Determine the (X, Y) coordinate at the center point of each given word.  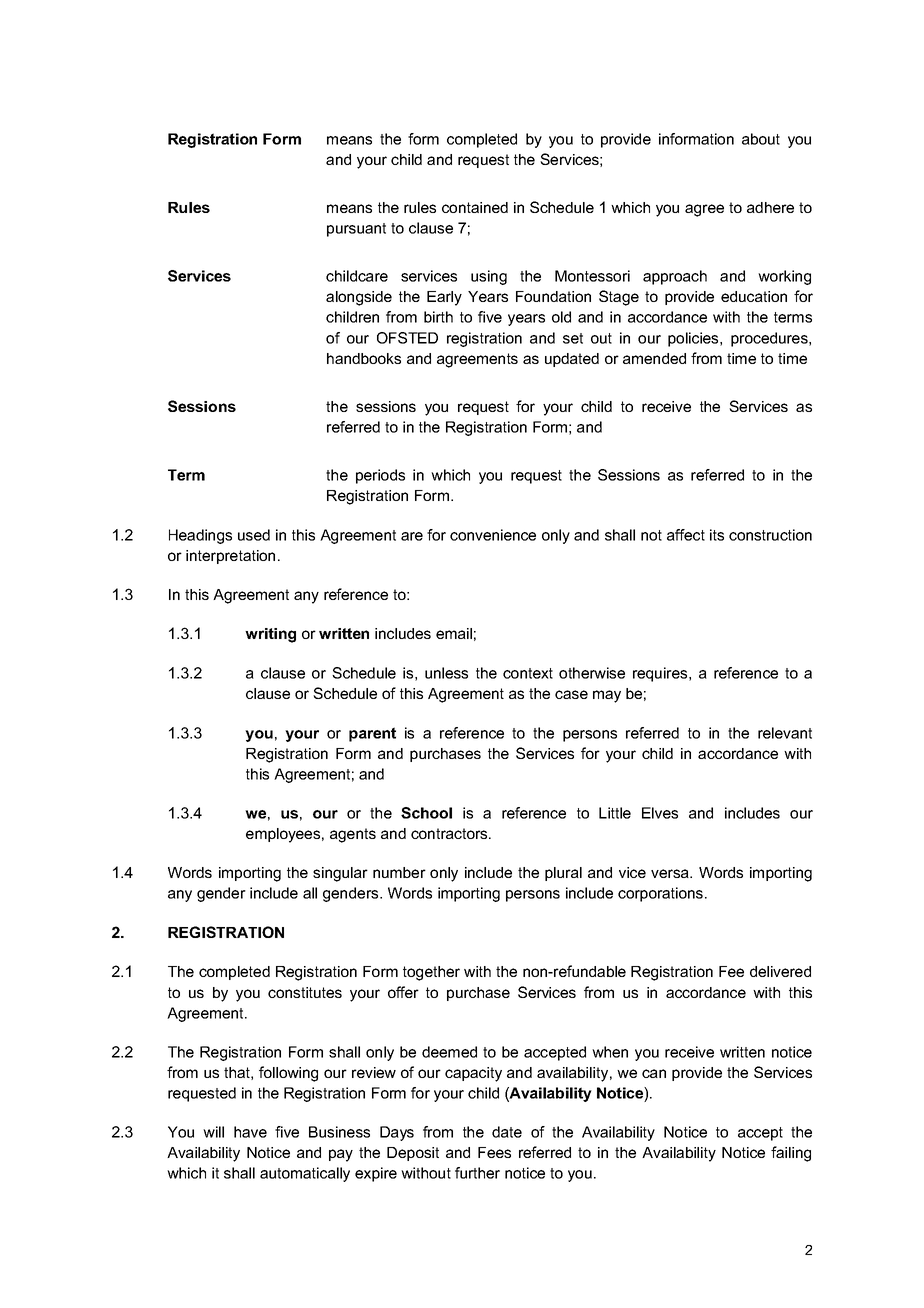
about (761, 139)
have (250, 1132)
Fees (494, 1152)
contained (475, 207)
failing (791, 1154)
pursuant (356, 230)
